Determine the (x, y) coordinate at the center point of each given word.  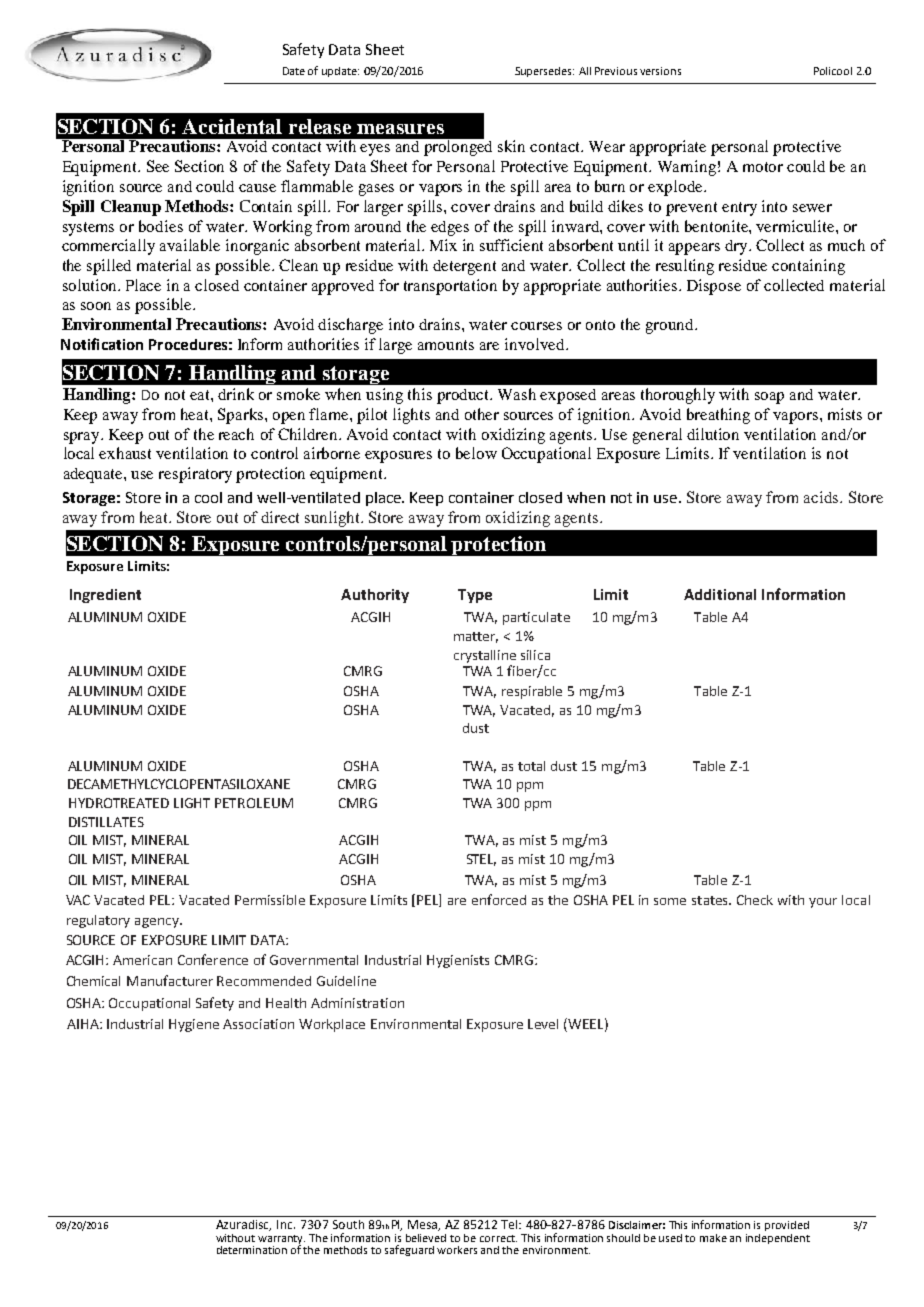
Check (755, 900)
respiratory (195, 475)
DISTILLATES (106, 822)
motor (763, 167)
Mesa (424, 1225)
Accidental (232, 126)
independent (778, 1239)
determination (252, 1250)
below (476, 453)
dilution (713, 434)
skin (511, 146)
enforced (499, 899)
